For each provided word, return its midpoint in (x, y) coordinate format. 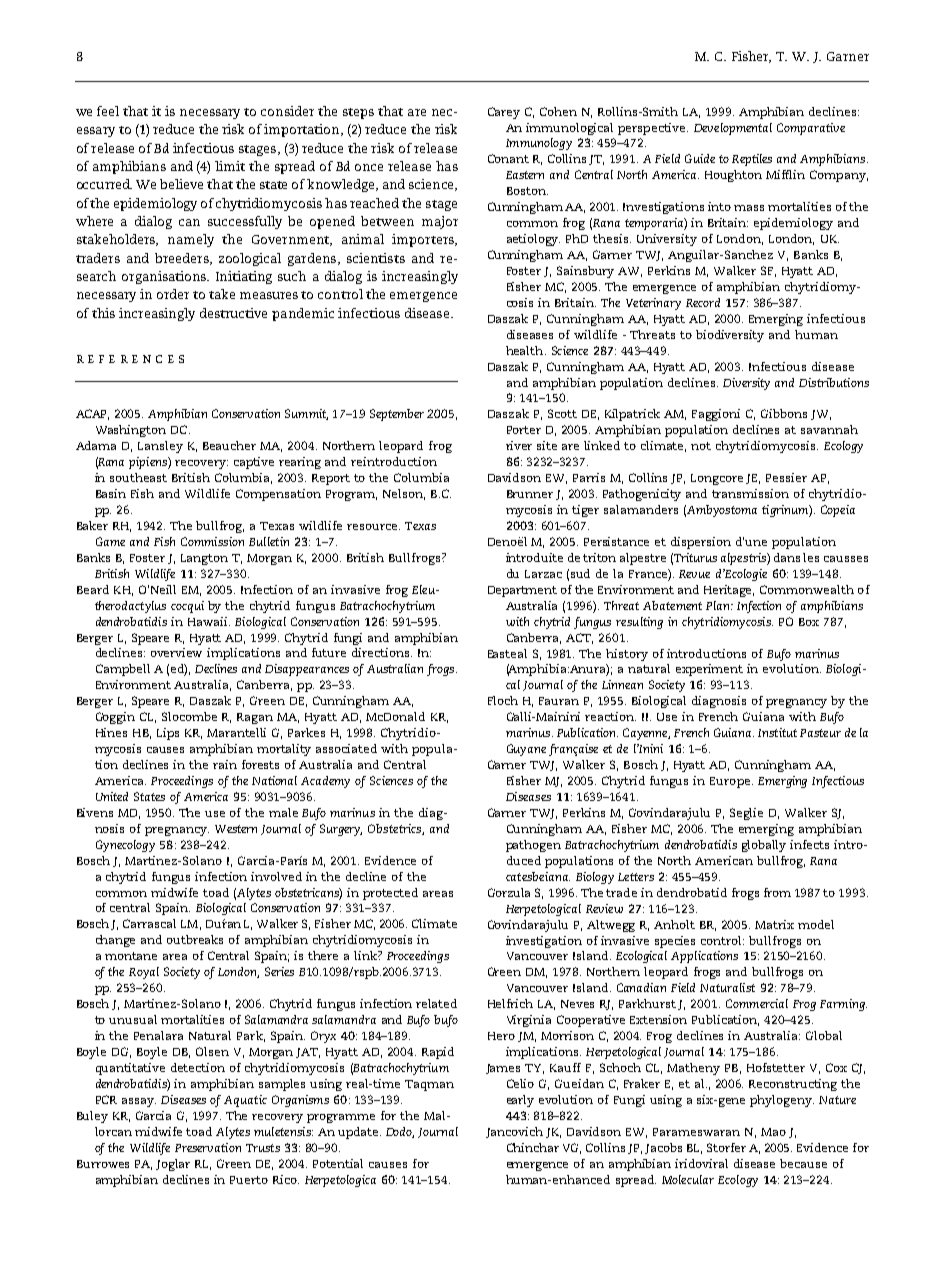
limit (230, 166)
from (777, 892)
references (130, 359)
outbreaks (195, 939)
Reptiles (752, 160)
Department (522, 591)
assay (139, 1102)
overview (176, 652)
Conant (508, 158)
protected (390, 894)
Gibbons (784, 413)
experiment (709, 670)
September (397, 415)
